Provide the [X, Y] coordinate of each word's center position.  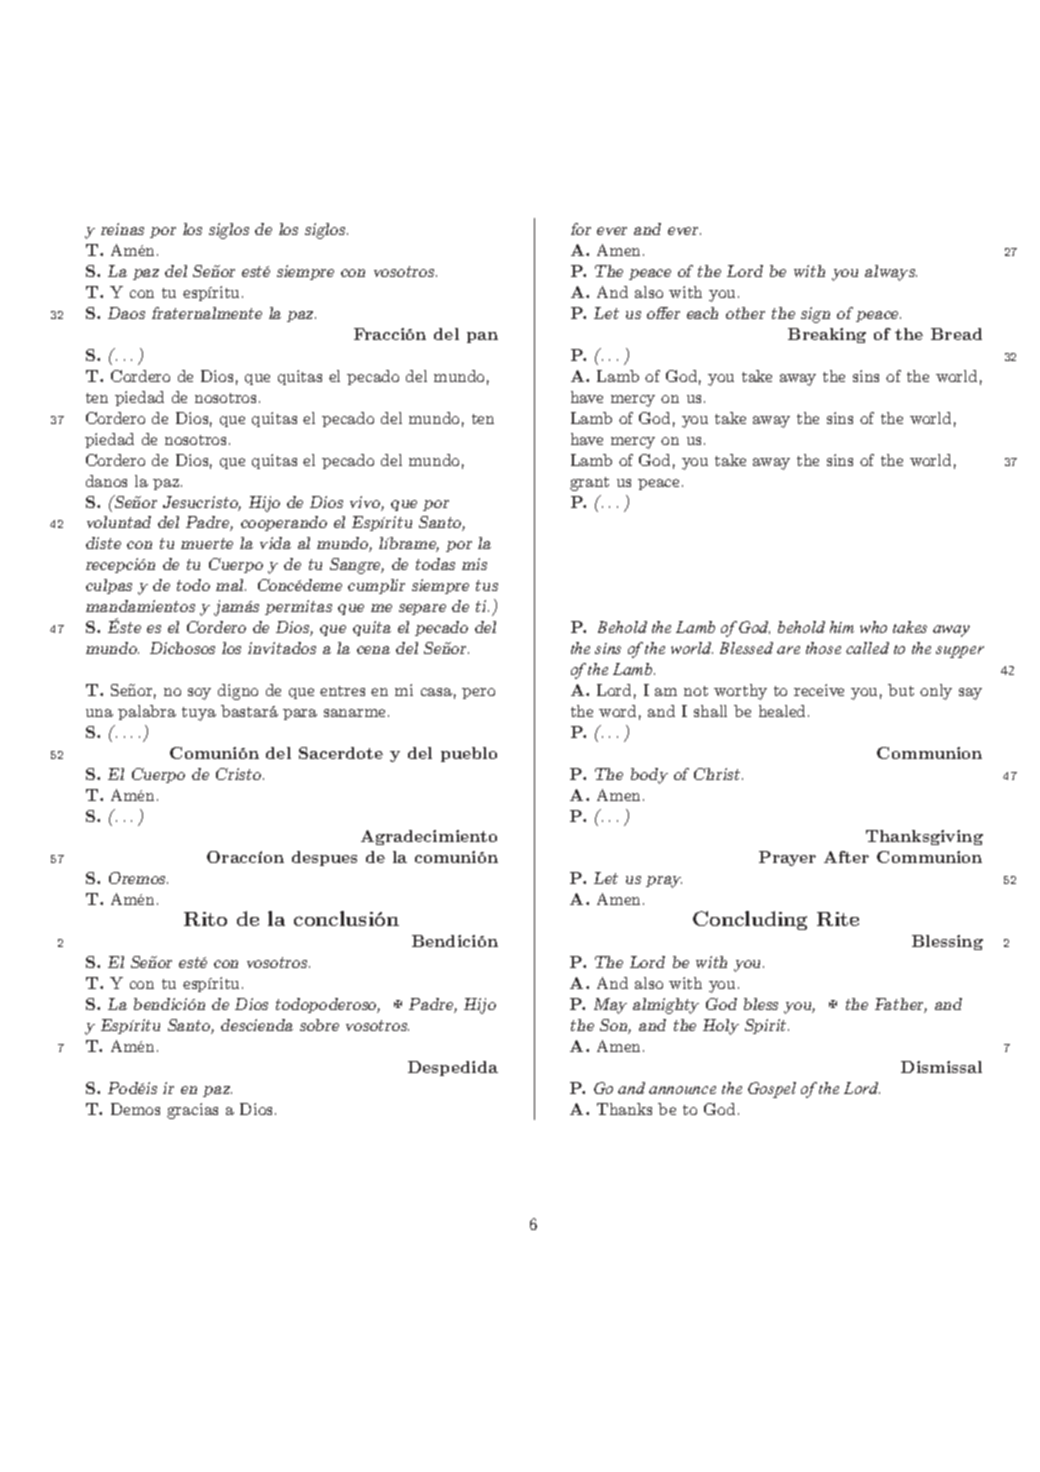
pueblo [469, 754]
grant [589, 484]
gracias [192, 1111]
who [873, 627]
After [846, 857]
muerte [207, 543]
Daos [126, 313]
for [581, 229]
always [891, 273]
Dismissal [941, 1067]
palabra [147, 712]
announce [682, 1090]
